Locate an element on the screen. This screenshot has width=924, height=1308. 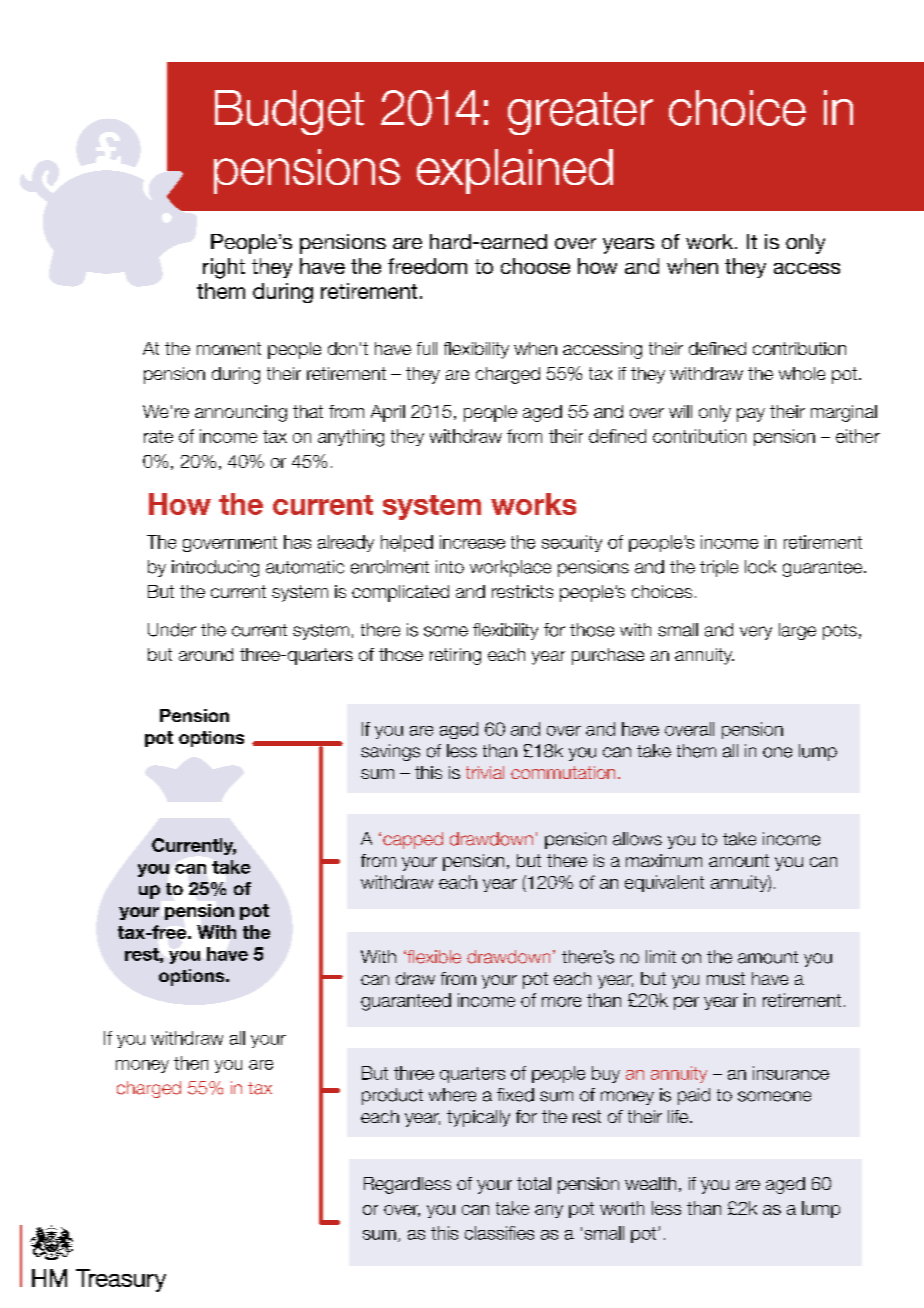
product is located at coordinates (392, 1096).
